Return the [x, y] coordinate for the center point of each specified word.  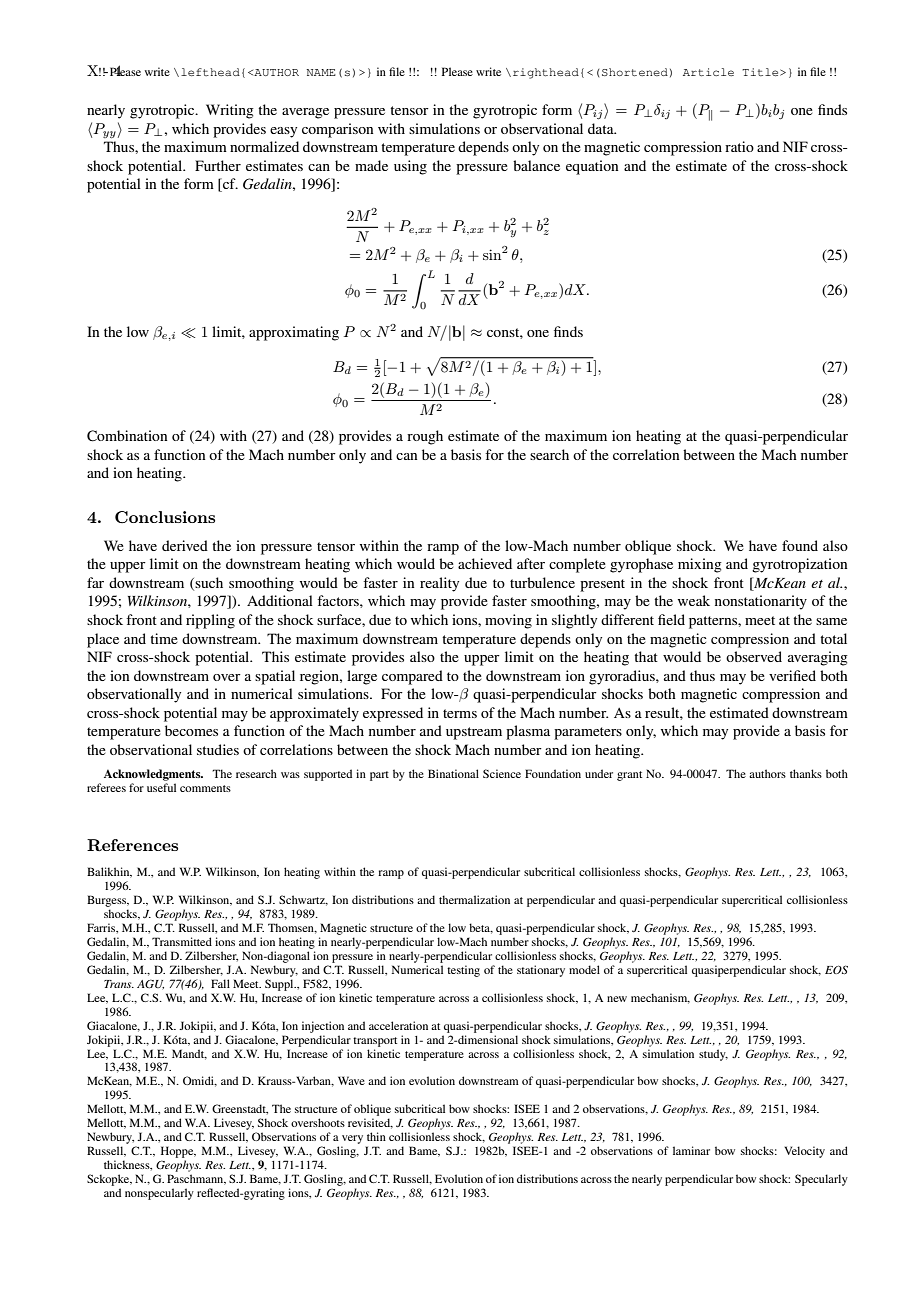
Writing [230, 111]
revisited [370, 1123]
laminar [691, 1150]
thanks [806, 773]
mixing [700, 565]
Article [708, 72]
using [410, 167]
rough [425, 437]
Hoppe [178, 1152]
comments [205, 788]
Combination [127, 436]
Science [502, 773]
